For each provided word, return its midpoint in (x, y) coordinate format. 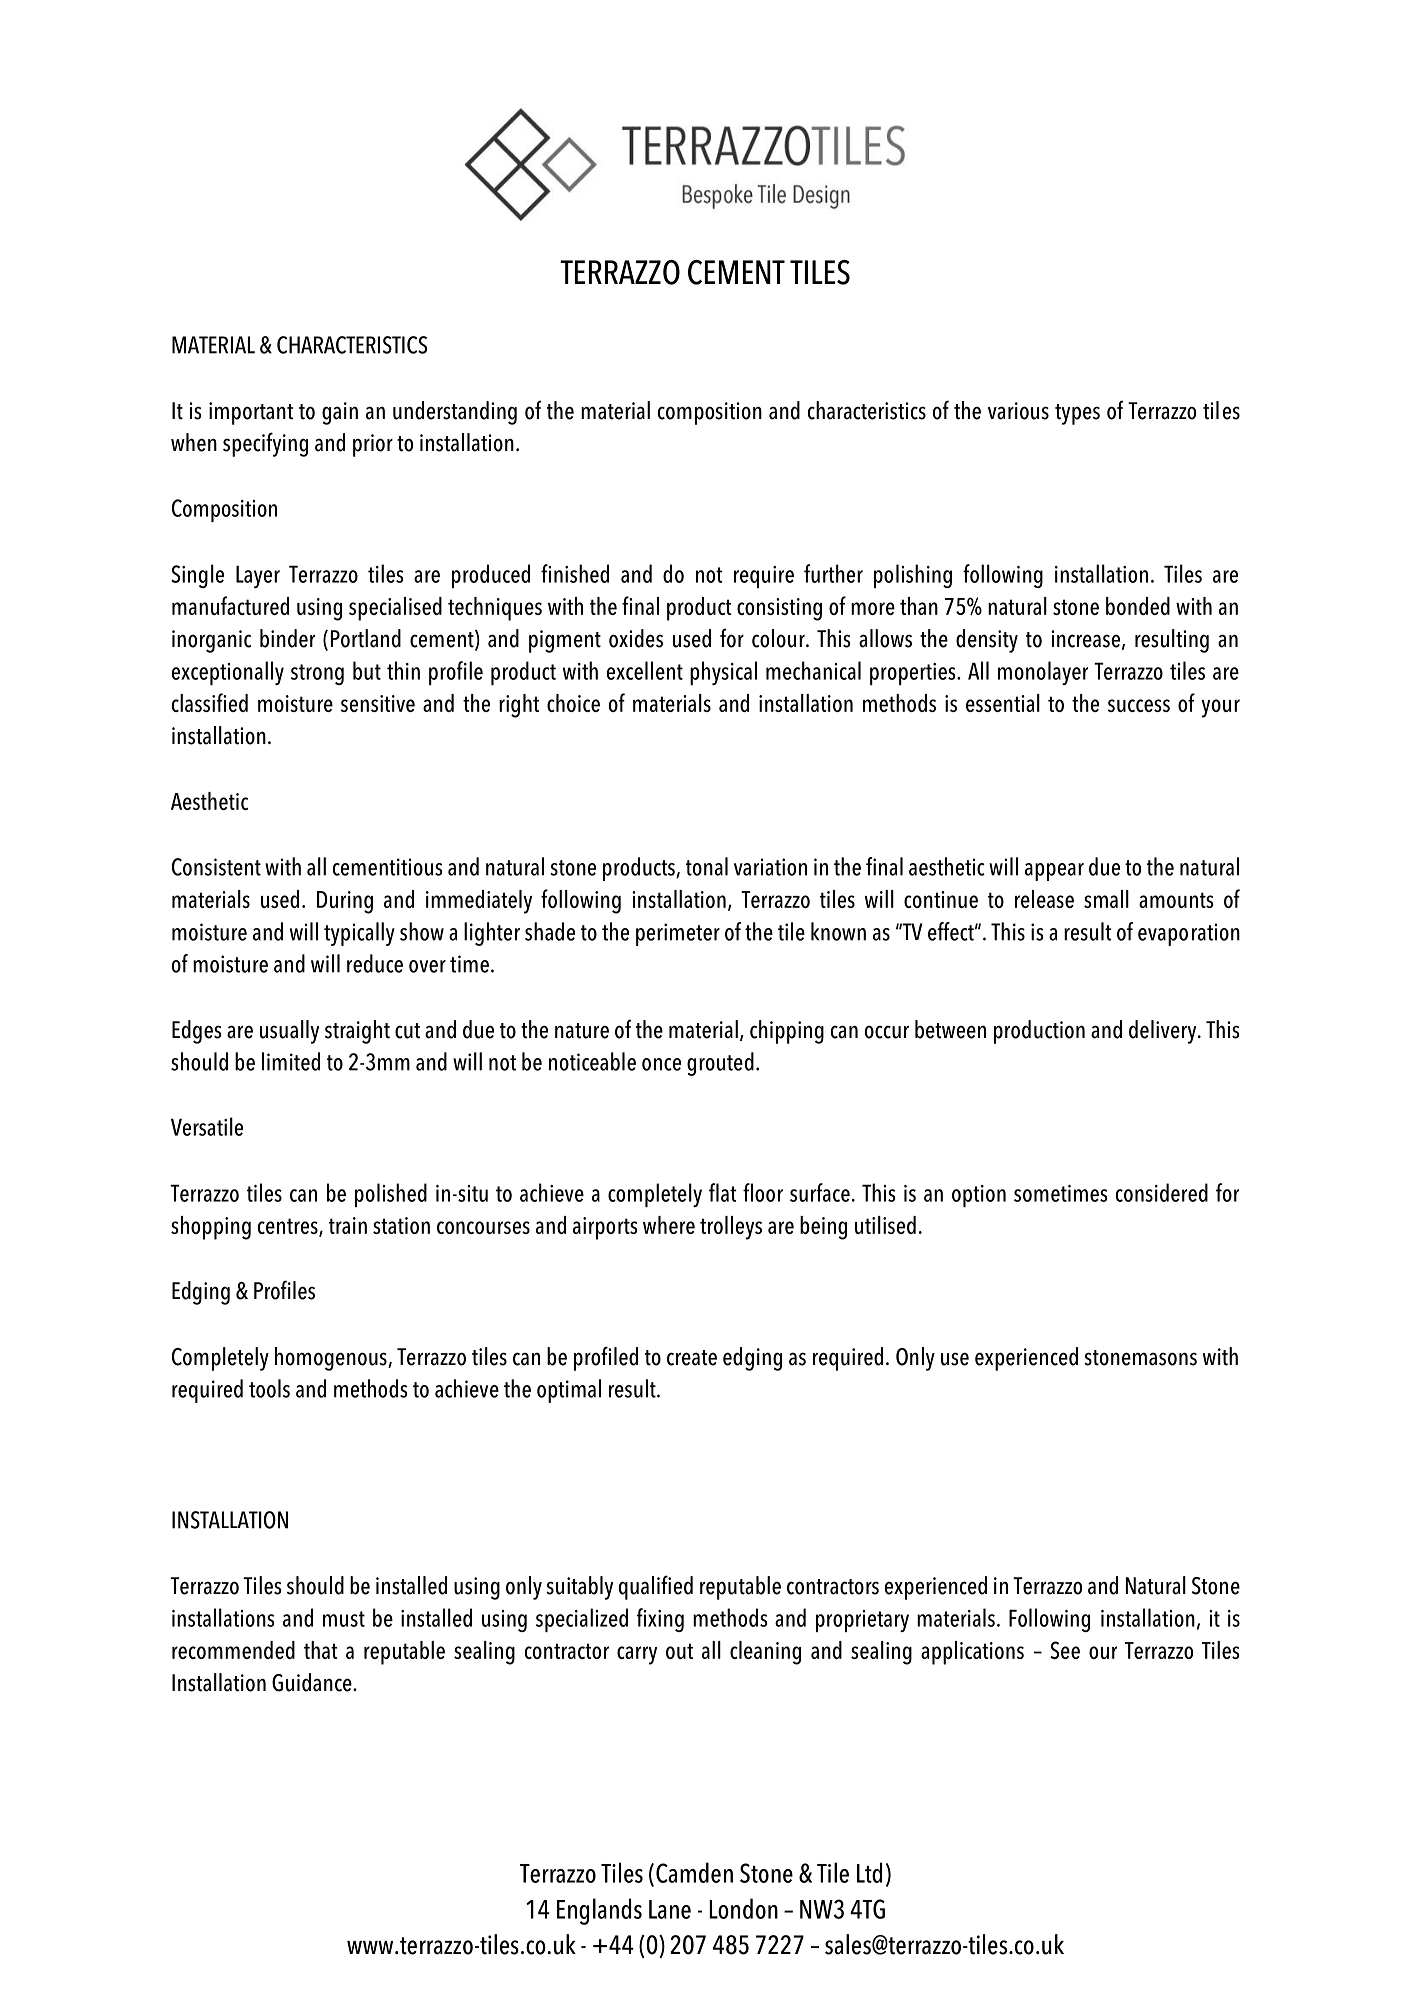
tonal (707, 866)
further (833, 573)
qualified (656, 1587)
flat (722, 1192)
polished (391, 1195)
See (1065, 1650)
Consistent (216, 867)
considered (1162, 1192)
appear (1054, 872)
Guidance (313, 1682)
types (1077, 414)
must (344, 1619)
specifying (265, 444)
